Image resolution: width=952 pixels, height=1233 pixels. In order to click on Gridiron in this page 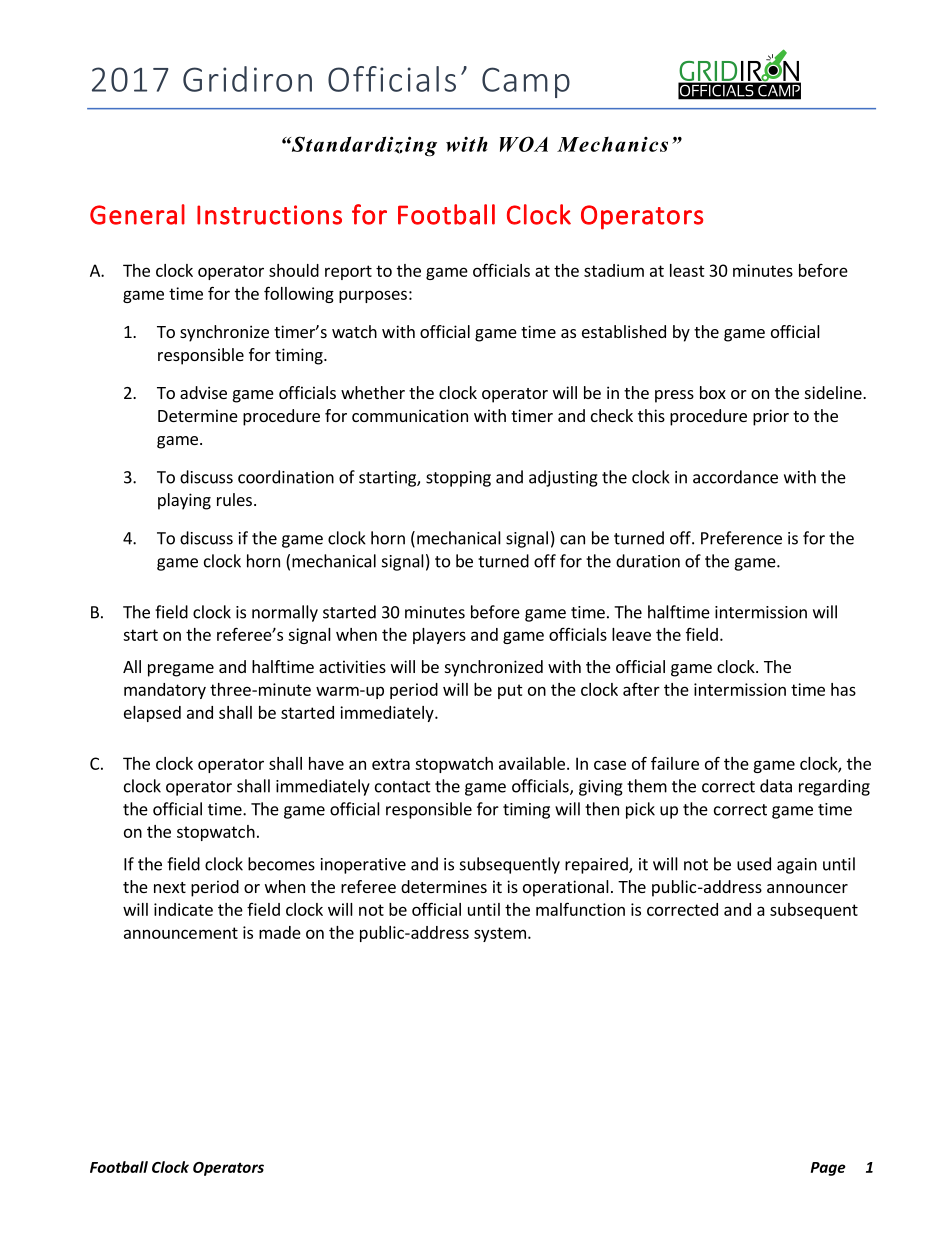, I will do `click(247, 79)`.
